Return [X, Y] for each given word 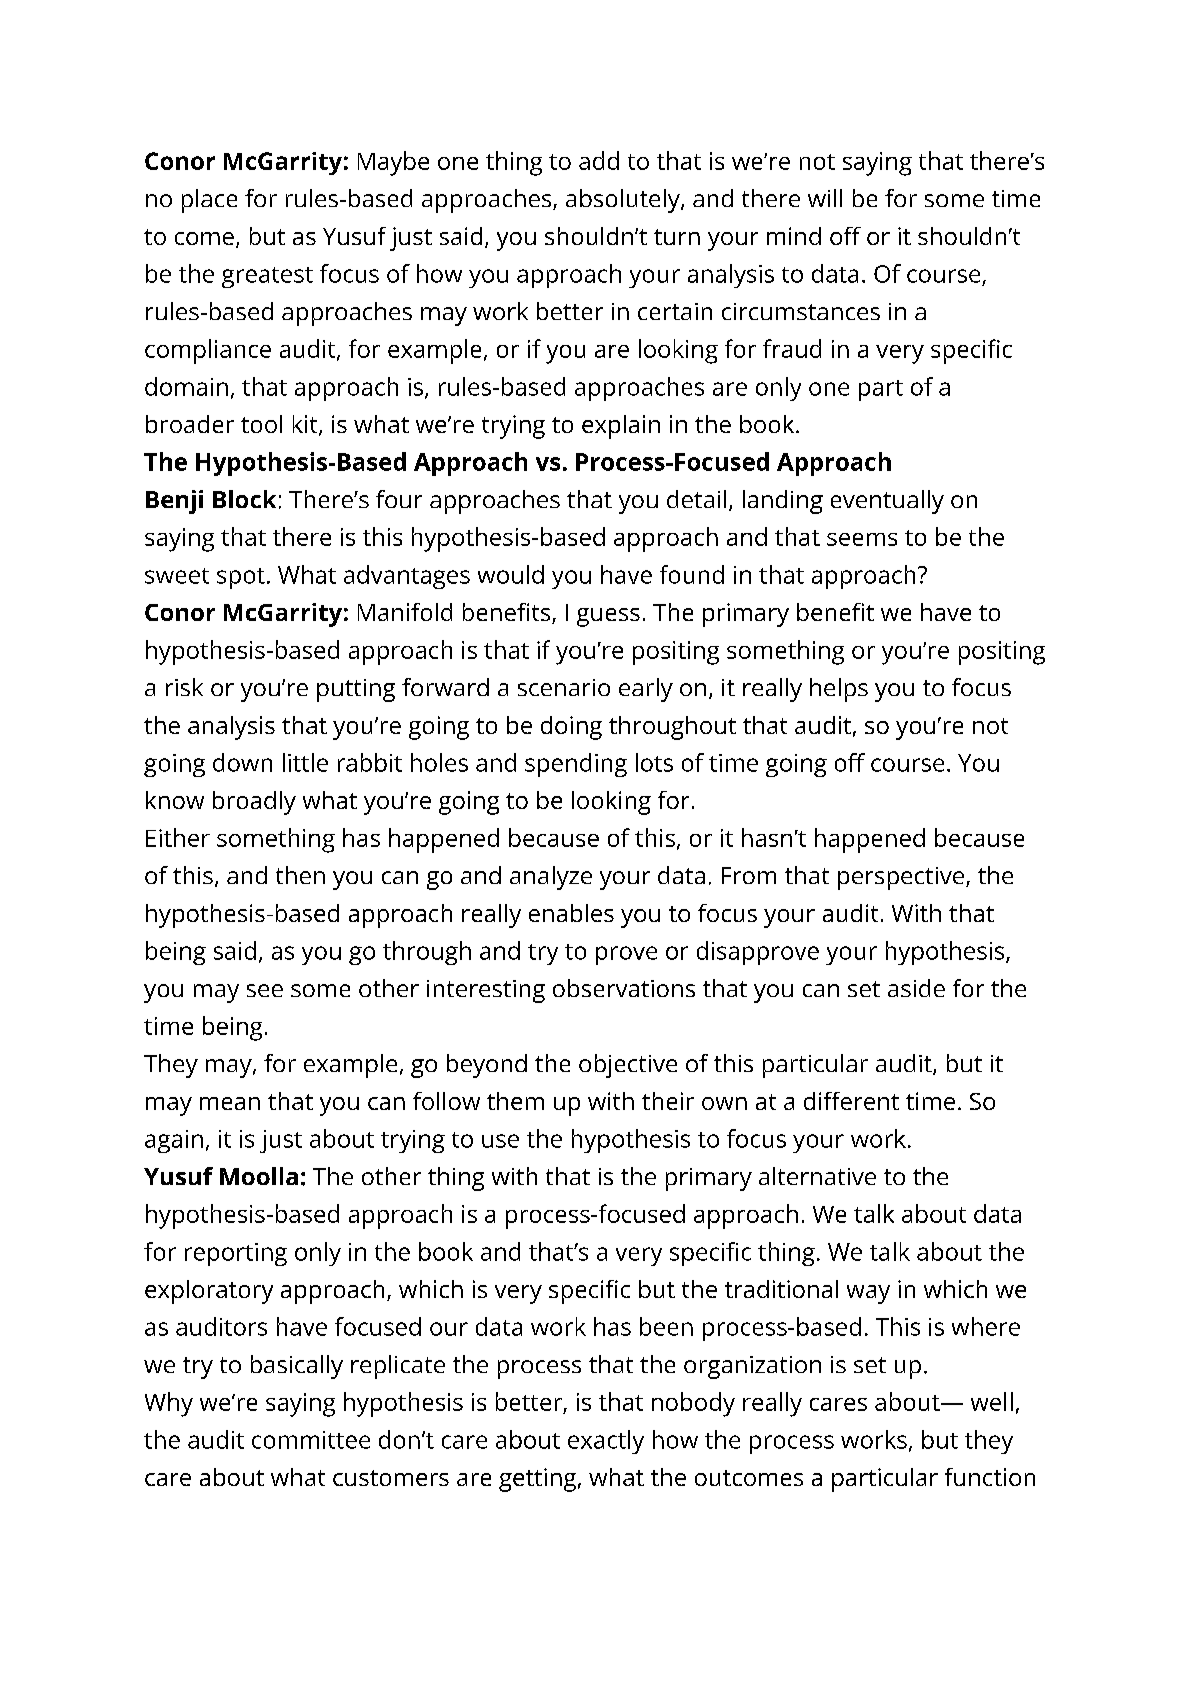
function [990, 1477]
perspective [901, 878]
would [511, 574]
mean [230, 1103]
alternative [817, 1176]
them [515, 1101]
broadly [254, 803]
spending [576, 765]
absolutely [624, 201]
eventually [887, 502]
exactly [606, 1442]
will [825, 198]
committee [311, 1440]
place [209, 201]
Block [244, 499]
